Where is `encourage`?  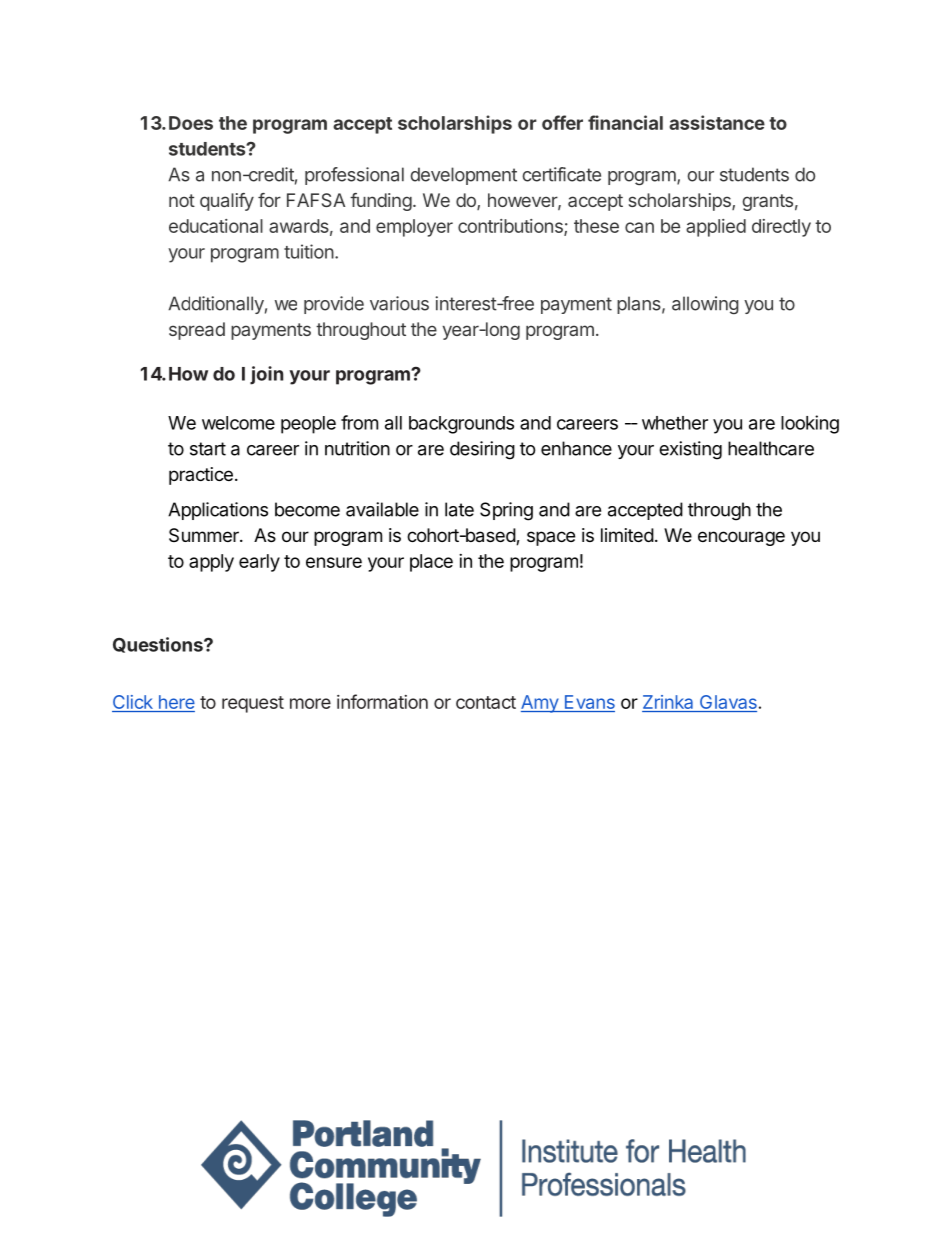 encourage is located at coordinates (741, 538).
